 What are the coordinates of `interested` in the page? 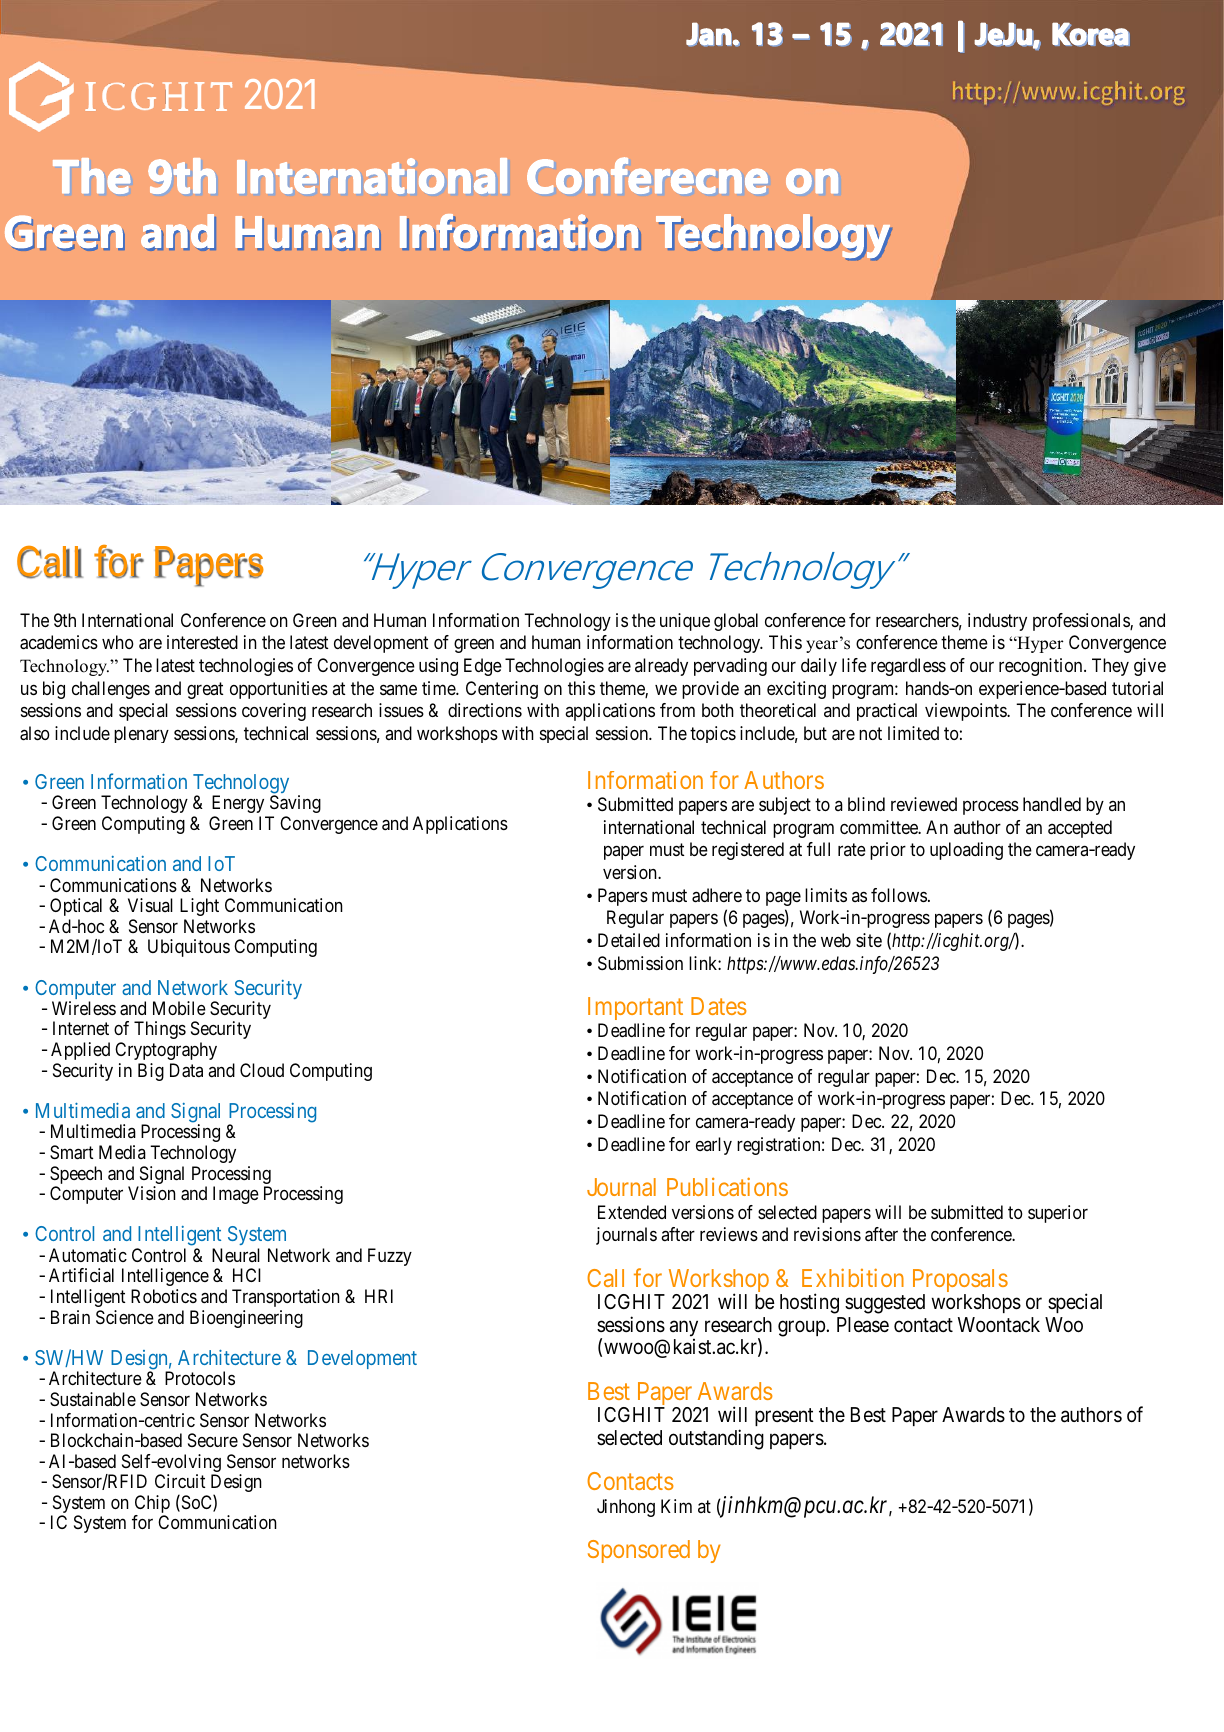 It's located at (202, 642).
